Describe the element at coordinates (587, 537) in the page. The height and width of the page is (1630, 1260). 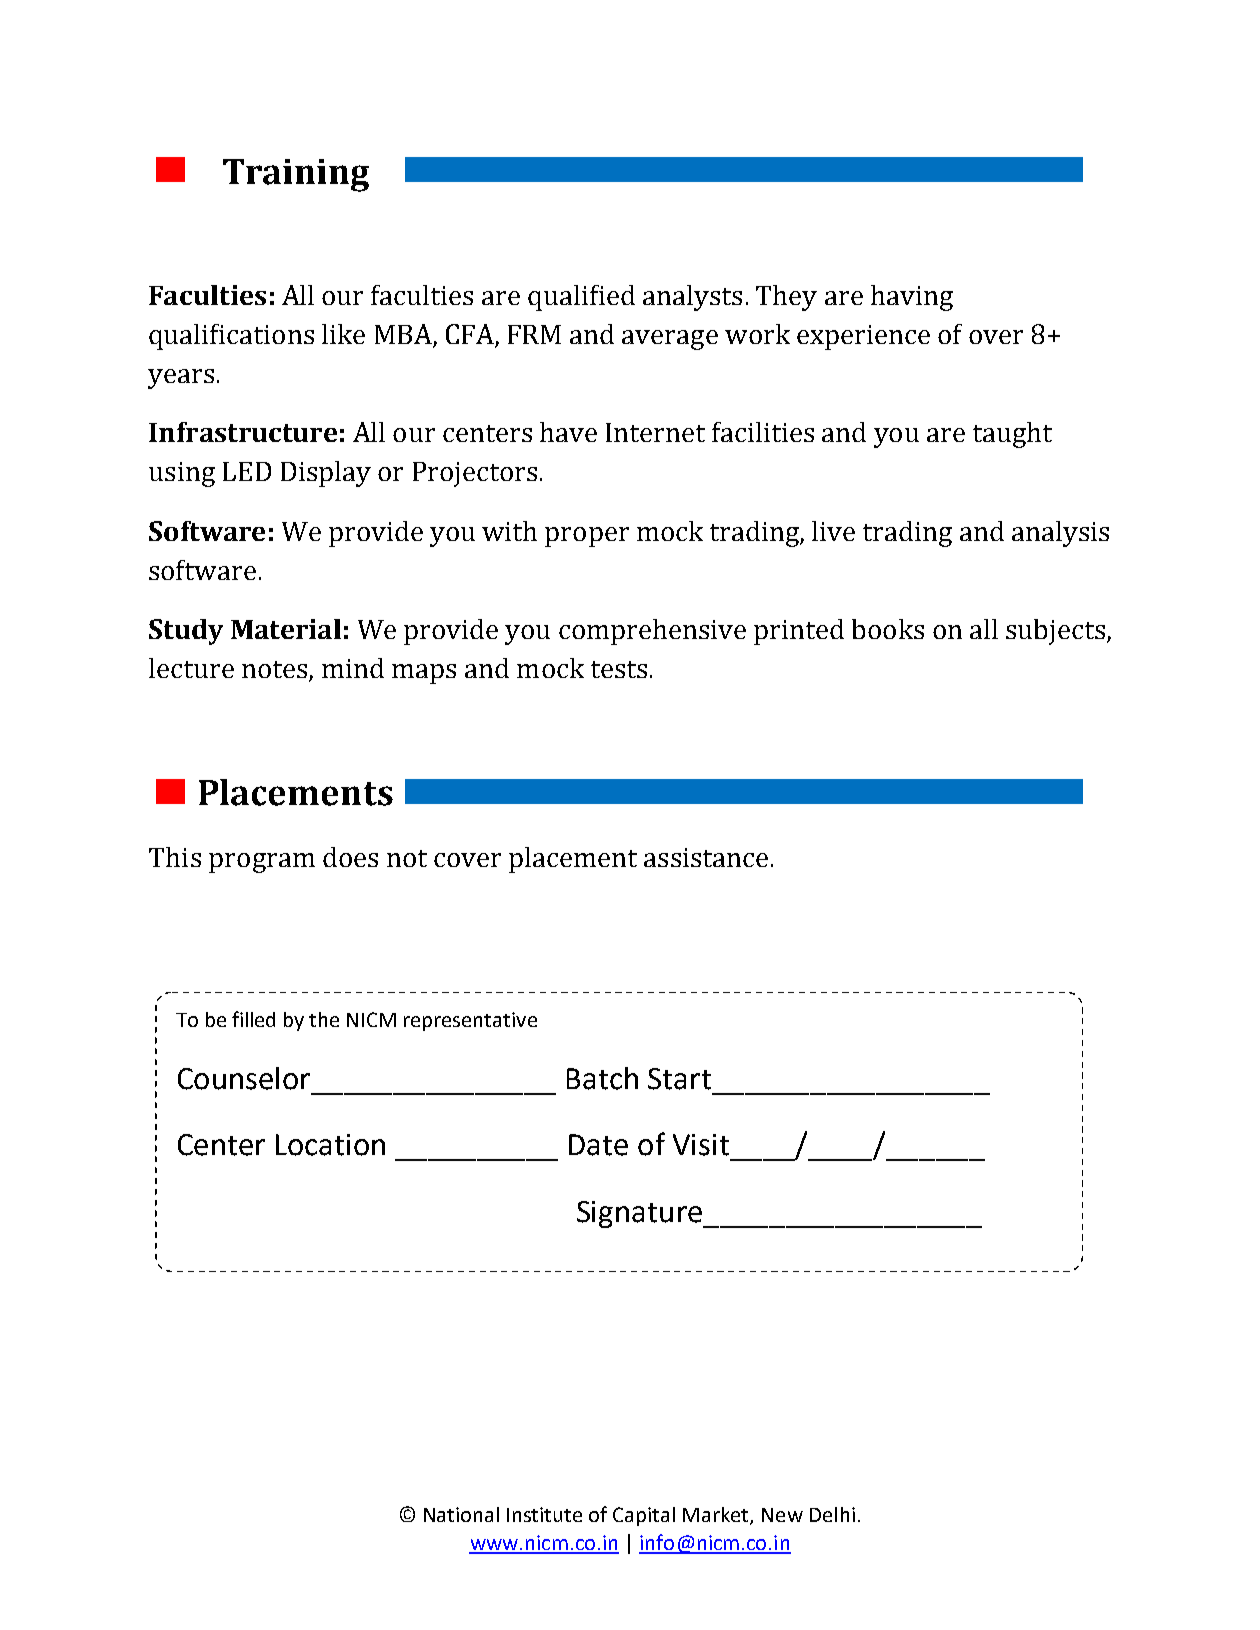
I see `proper` at that location.
